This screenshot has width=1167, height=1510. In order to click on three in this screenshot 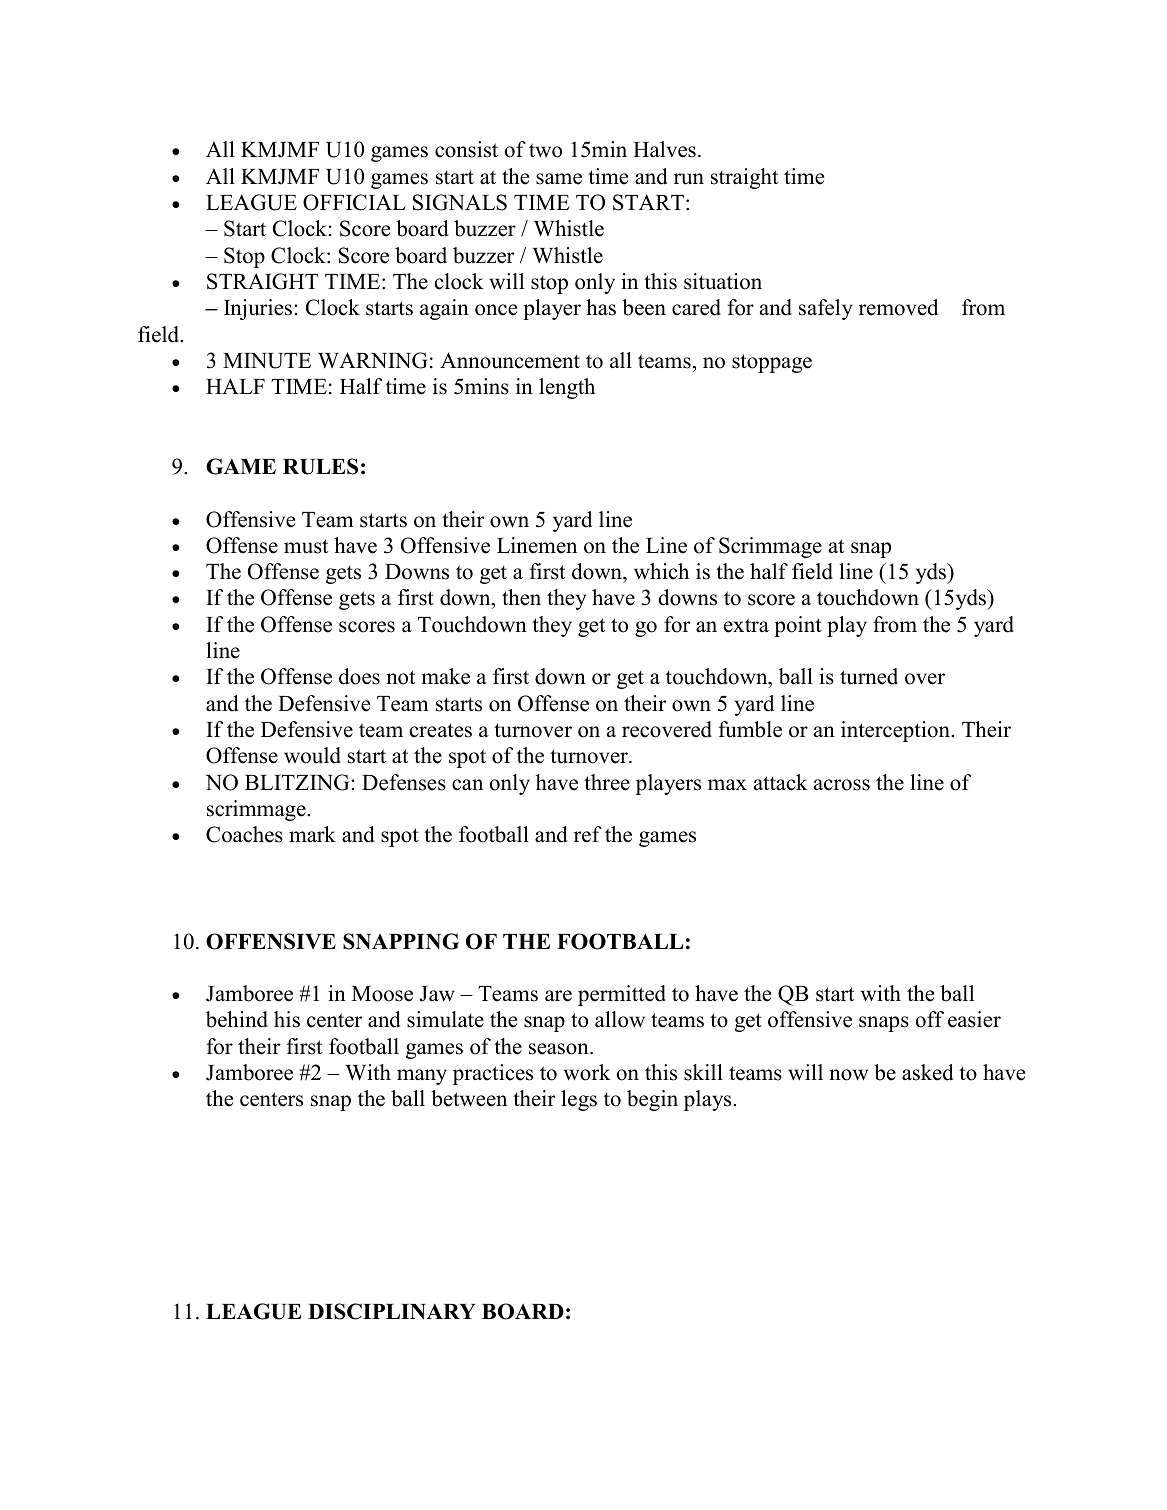, I will do `click(607, 782)`.
